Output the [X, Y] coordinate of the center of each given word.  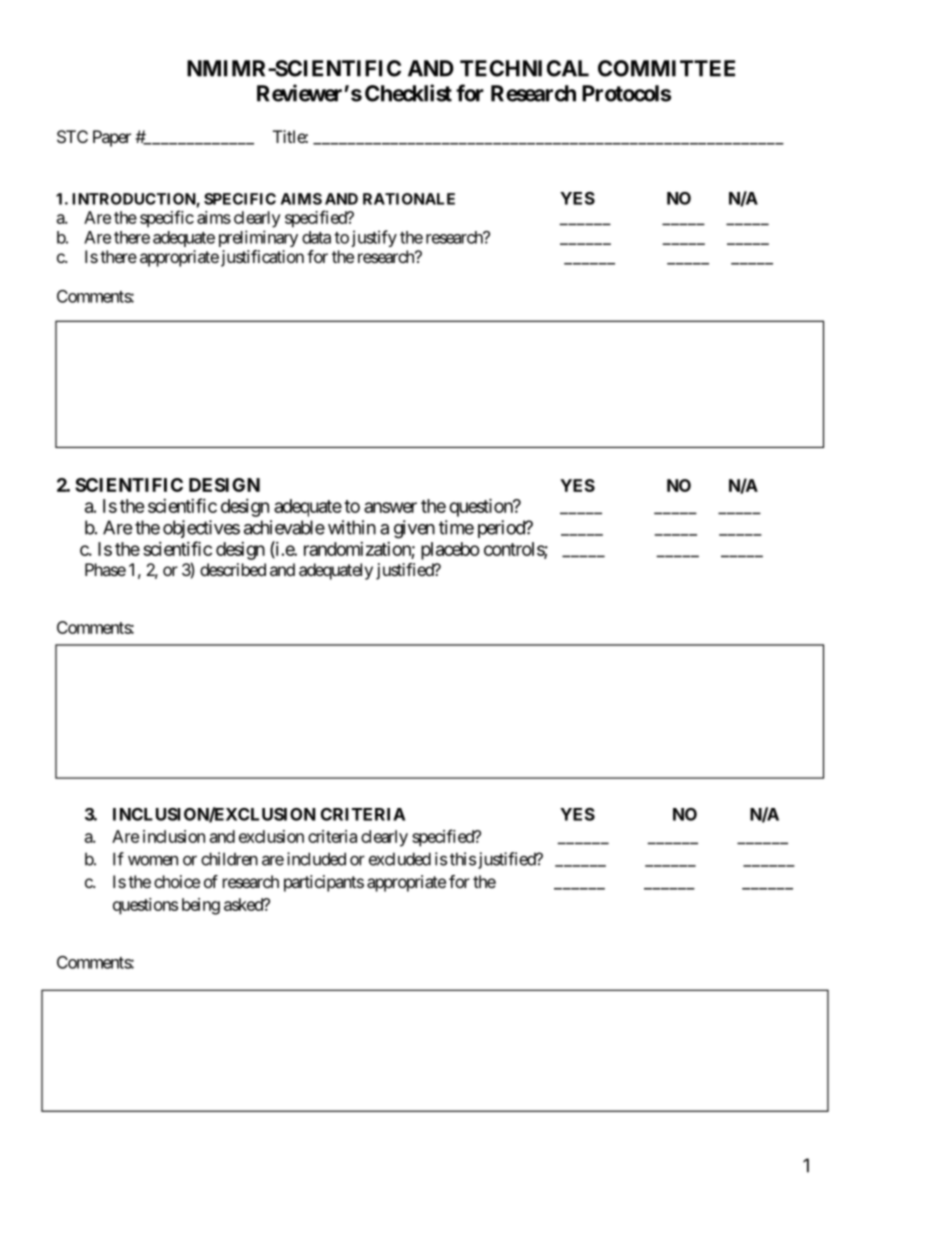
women [153, 860]
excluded [400, 859]
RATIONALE [409, 199]
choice [177, 881]
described [233, 569]
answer [390, 507]
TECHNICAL [524, 68]
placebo [450, 551]
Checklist [408, 93]
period [502, 529]
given [414, 529]
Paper [112, 138]
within [352, 527]
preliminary [258, 238]
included [316, 859]
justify [374, 238]
